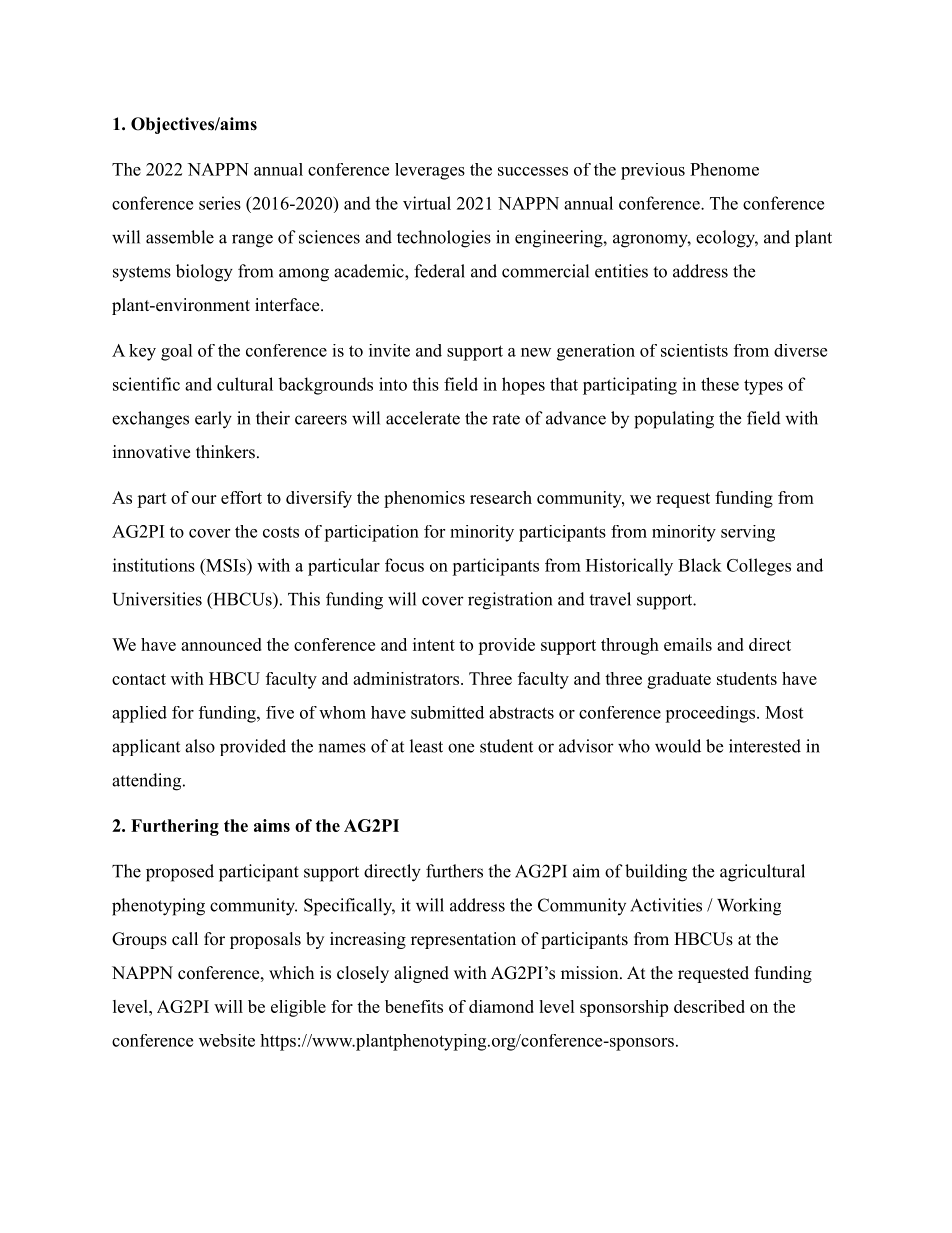 The width and height of the screenshot is (952, 1233). Describe the element at coordinates (220, 203) in the screenshot. I see `series` at that location.
